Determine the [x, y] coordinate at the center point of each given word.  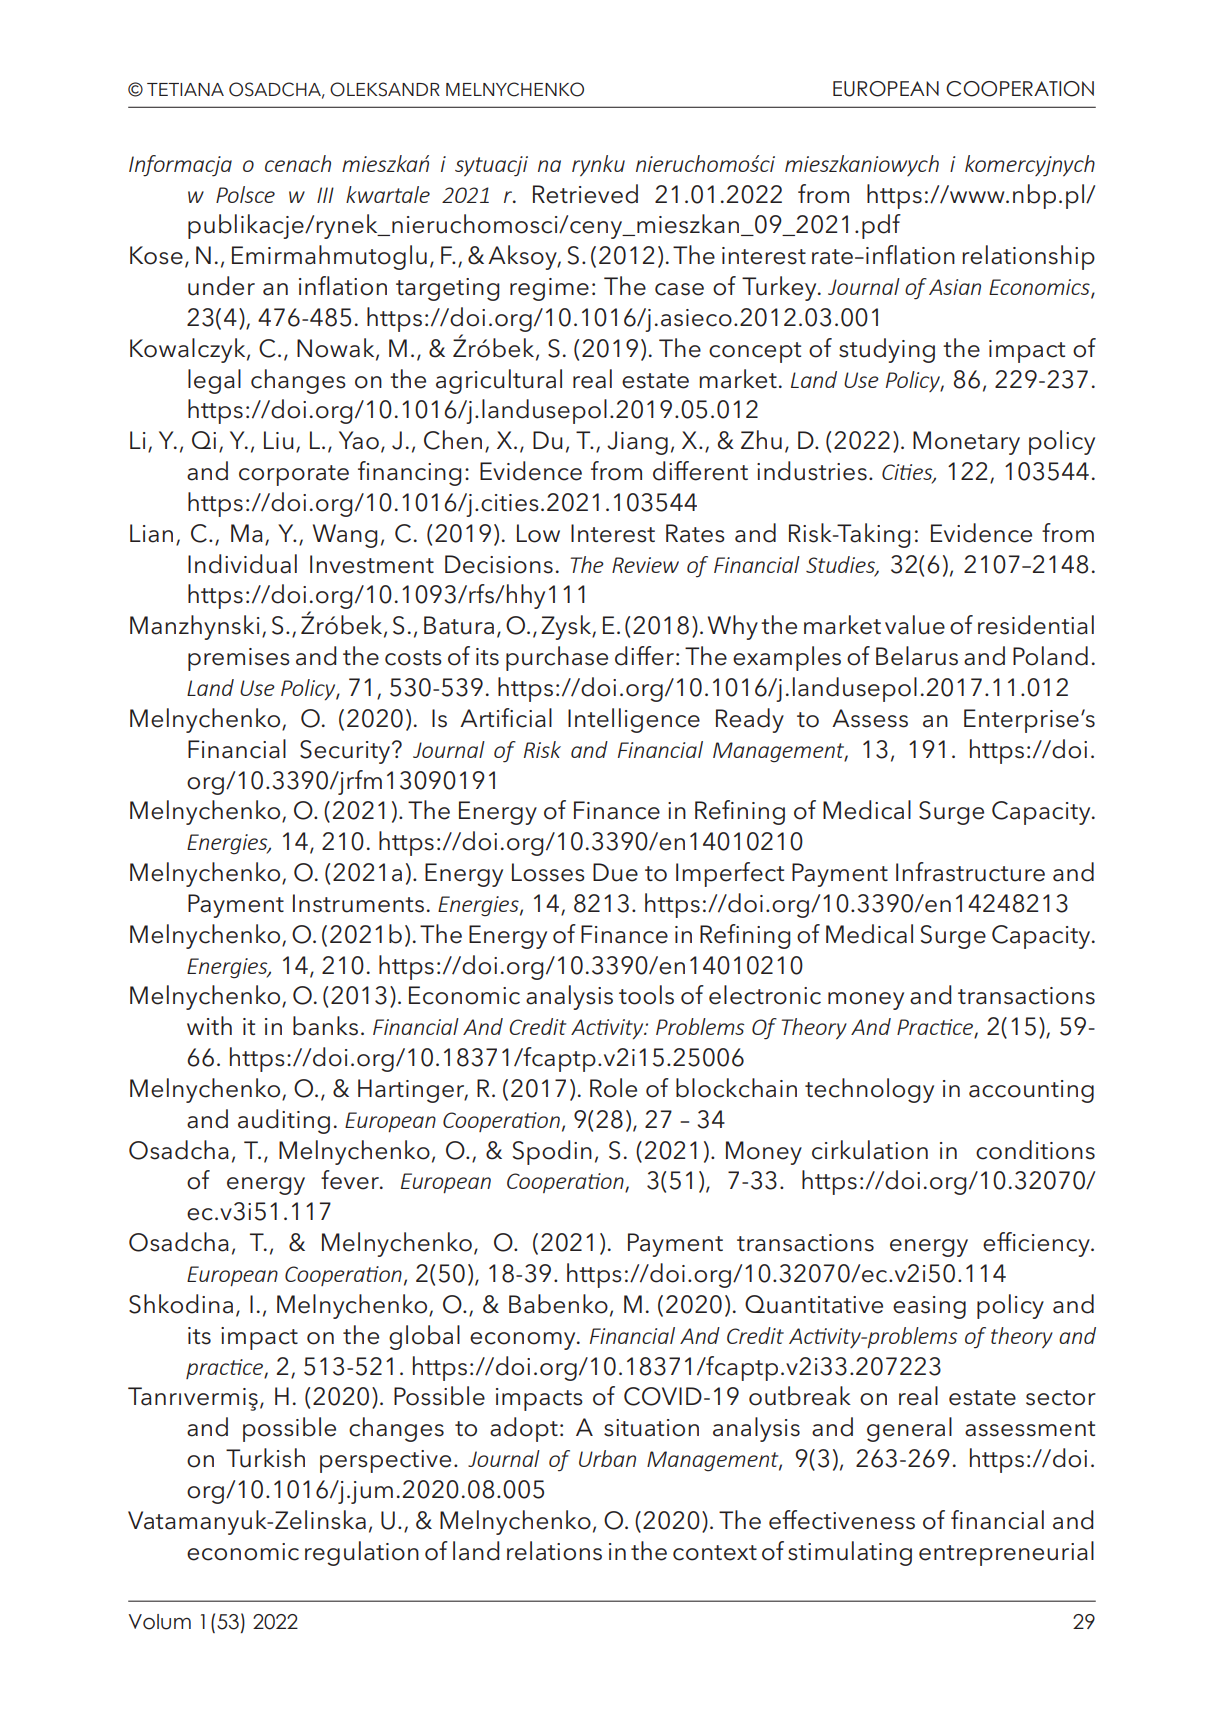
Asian [955, 287]
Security [346, 752]
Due [615, 872]
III [325, 195]
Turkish [265, 1458]
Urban [607, 1458]
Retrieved [585, 194]
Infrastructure [970, 872]
